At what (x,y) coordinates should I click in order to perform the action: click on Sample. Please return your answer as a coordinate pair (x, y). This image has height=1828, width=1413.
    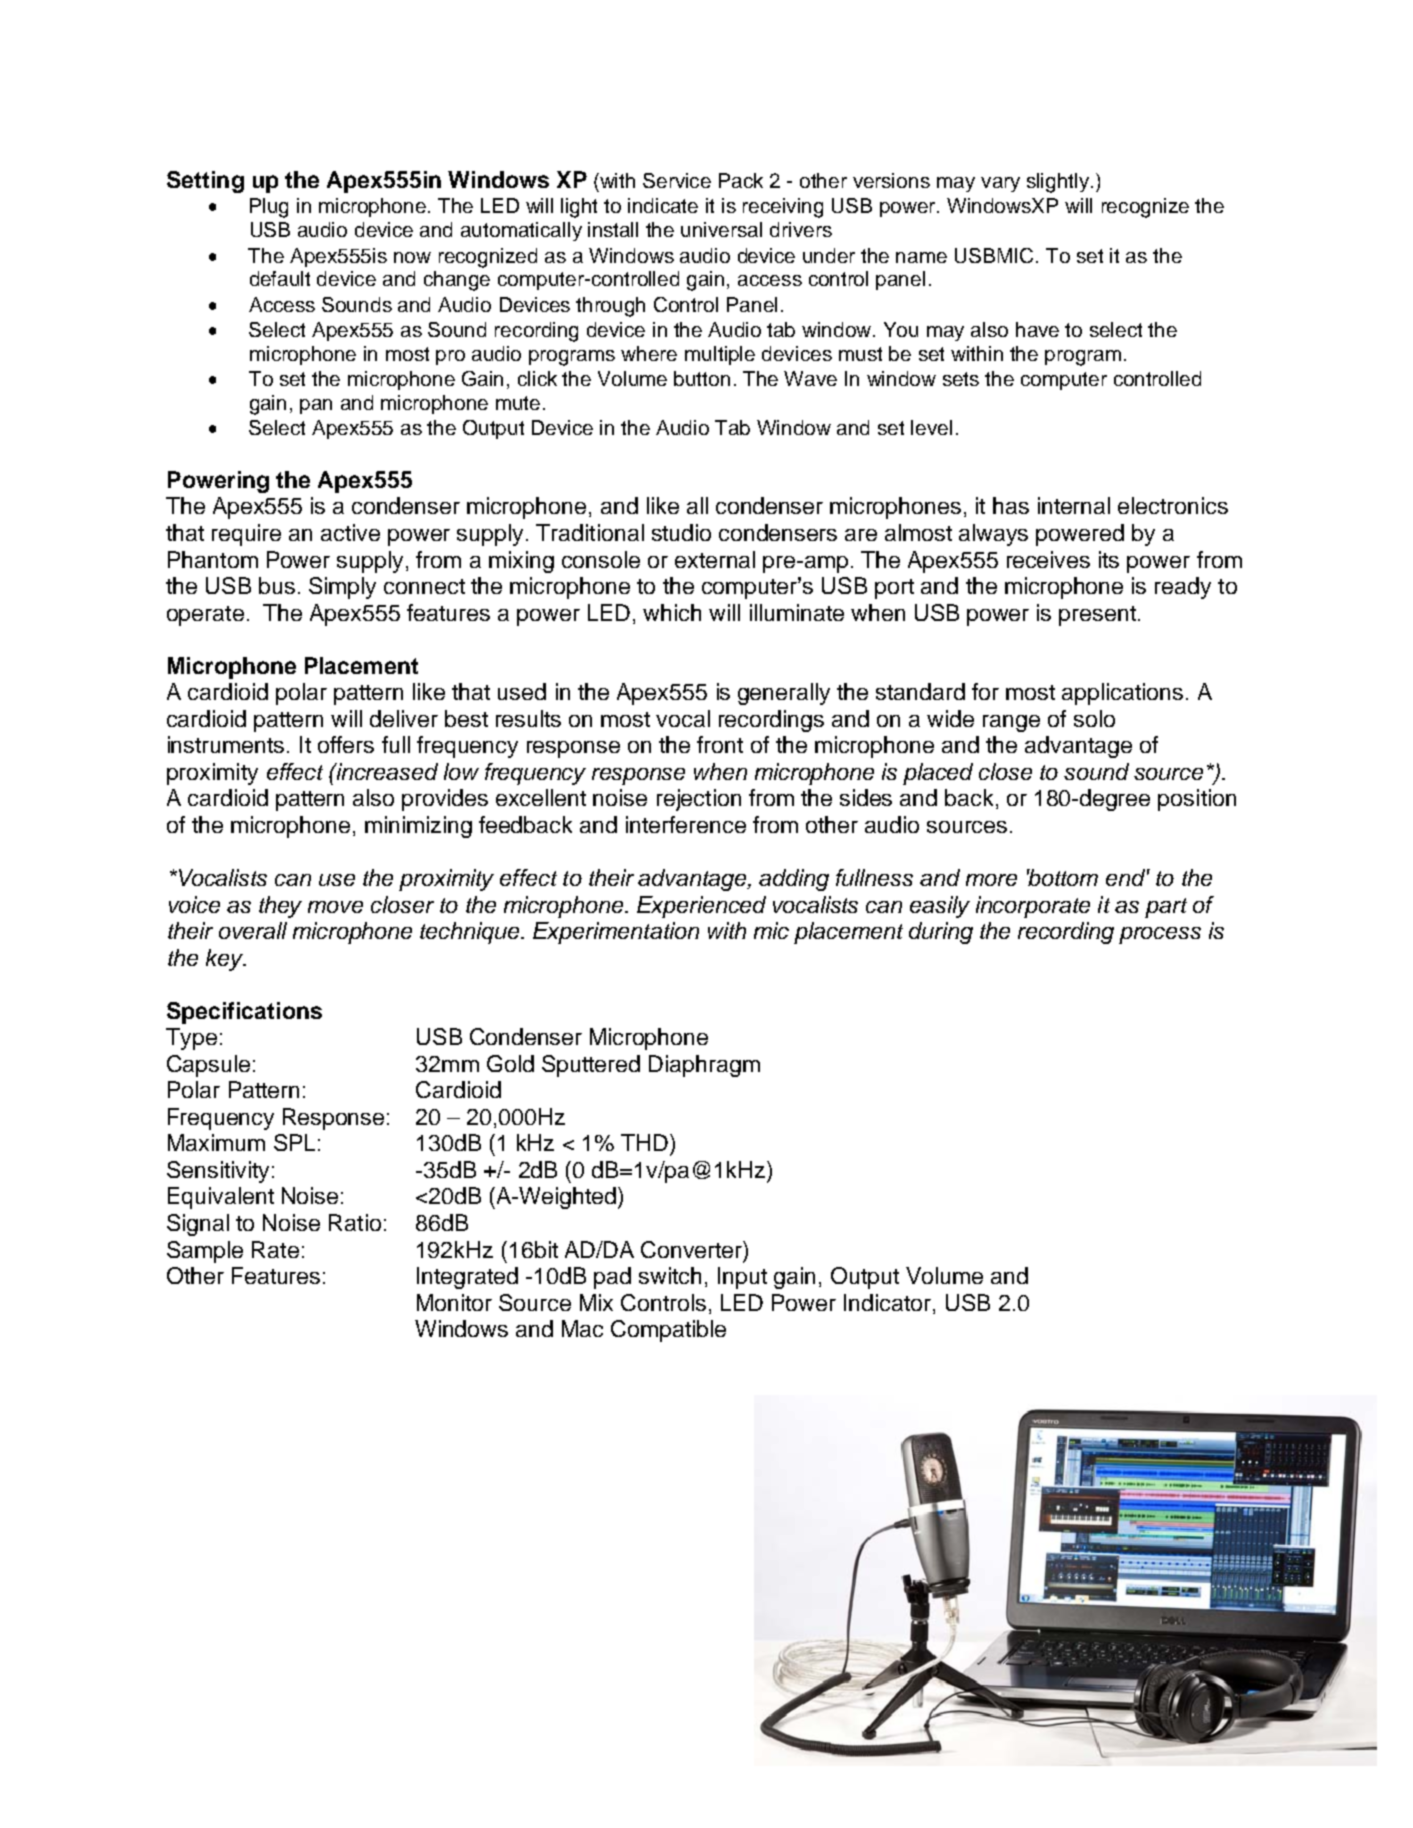
    Looking at the image, I should click on (205, 1252).
